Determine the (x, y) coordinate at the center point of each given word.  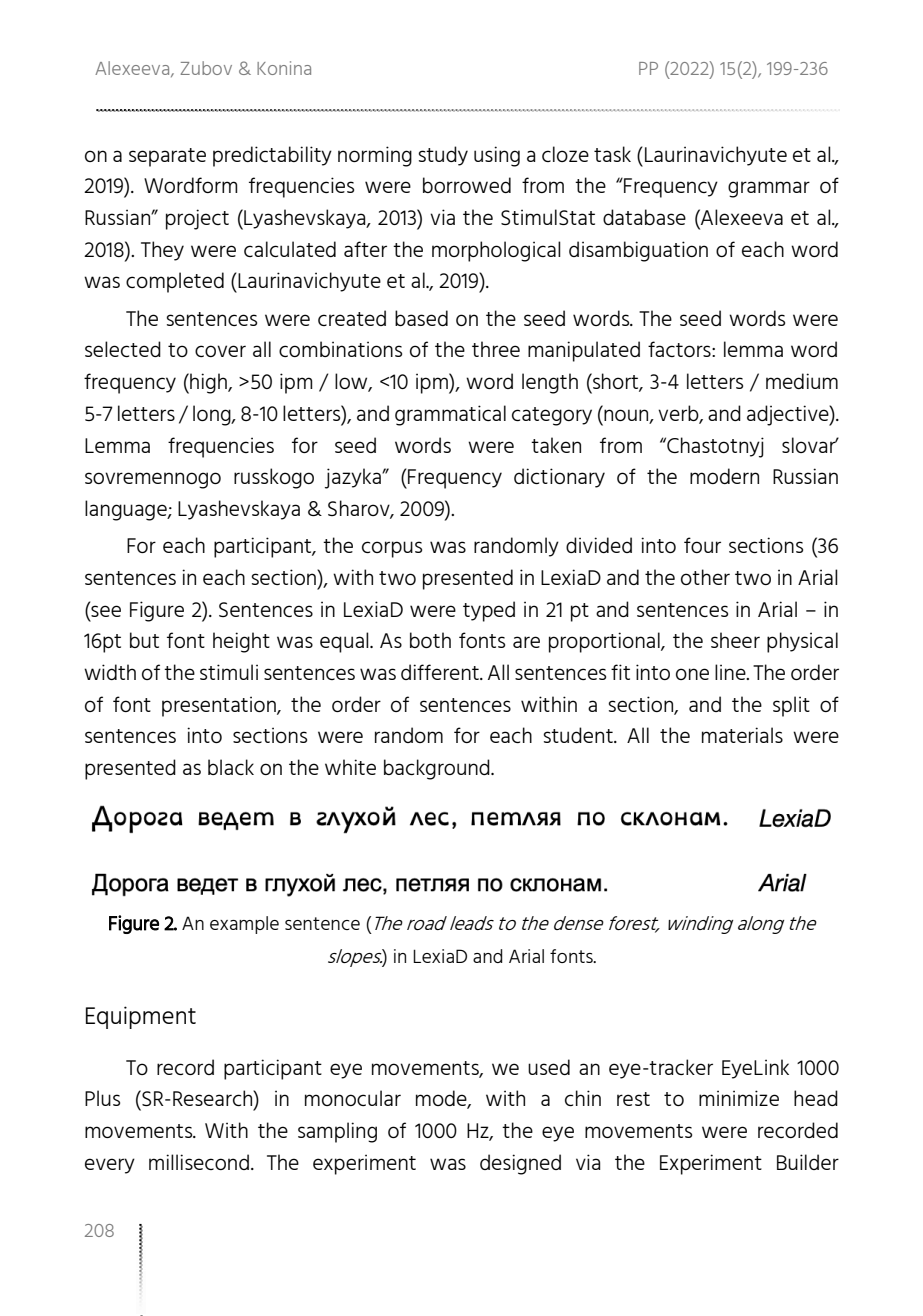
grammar (769, 189)
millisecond (199, 1162)
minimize (739, 1098)
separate (167, 157)
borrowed (467, 185)
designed (520, 1164)
